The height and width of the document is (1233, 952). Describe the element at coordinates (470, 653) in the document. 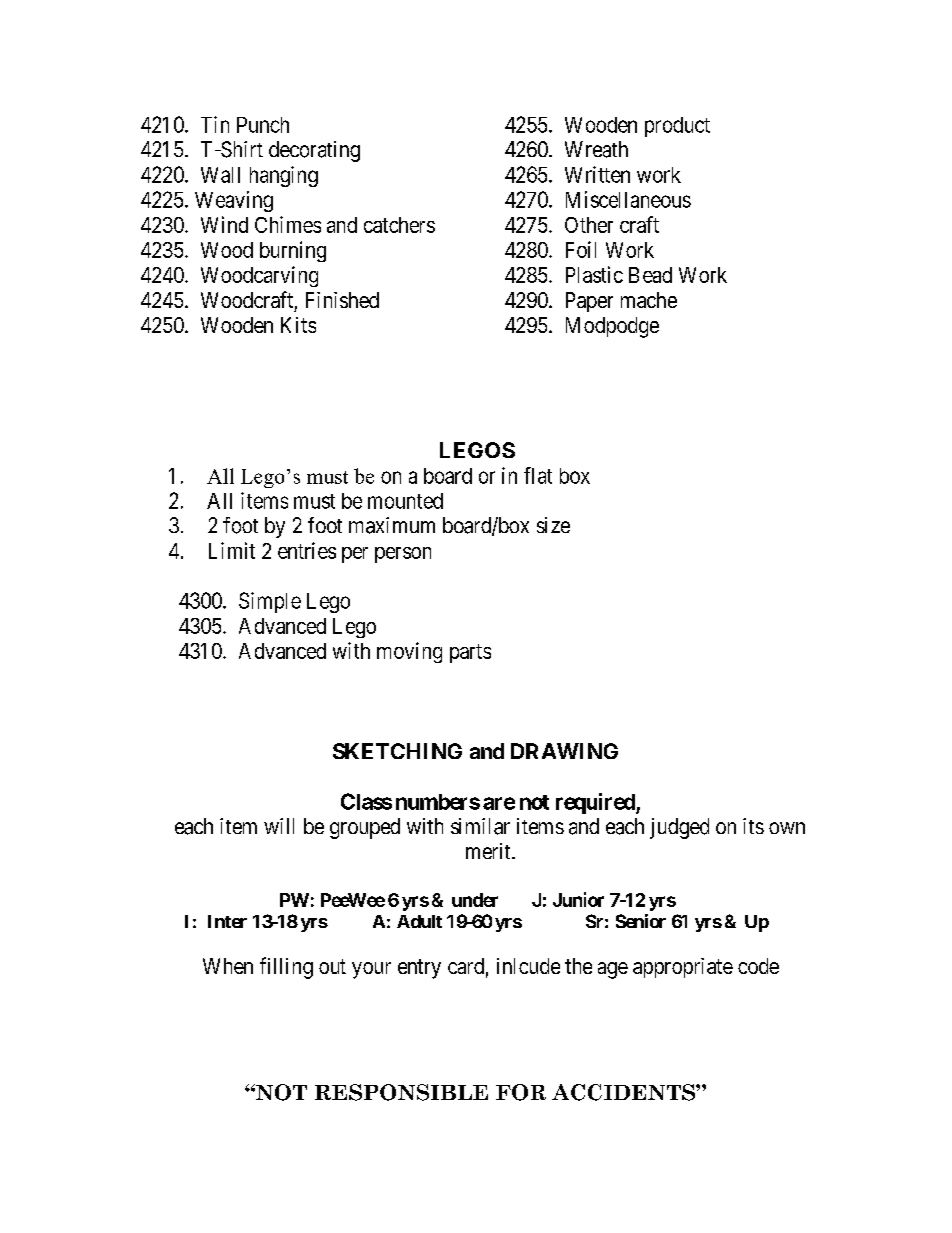

I see `parts` at that location.
